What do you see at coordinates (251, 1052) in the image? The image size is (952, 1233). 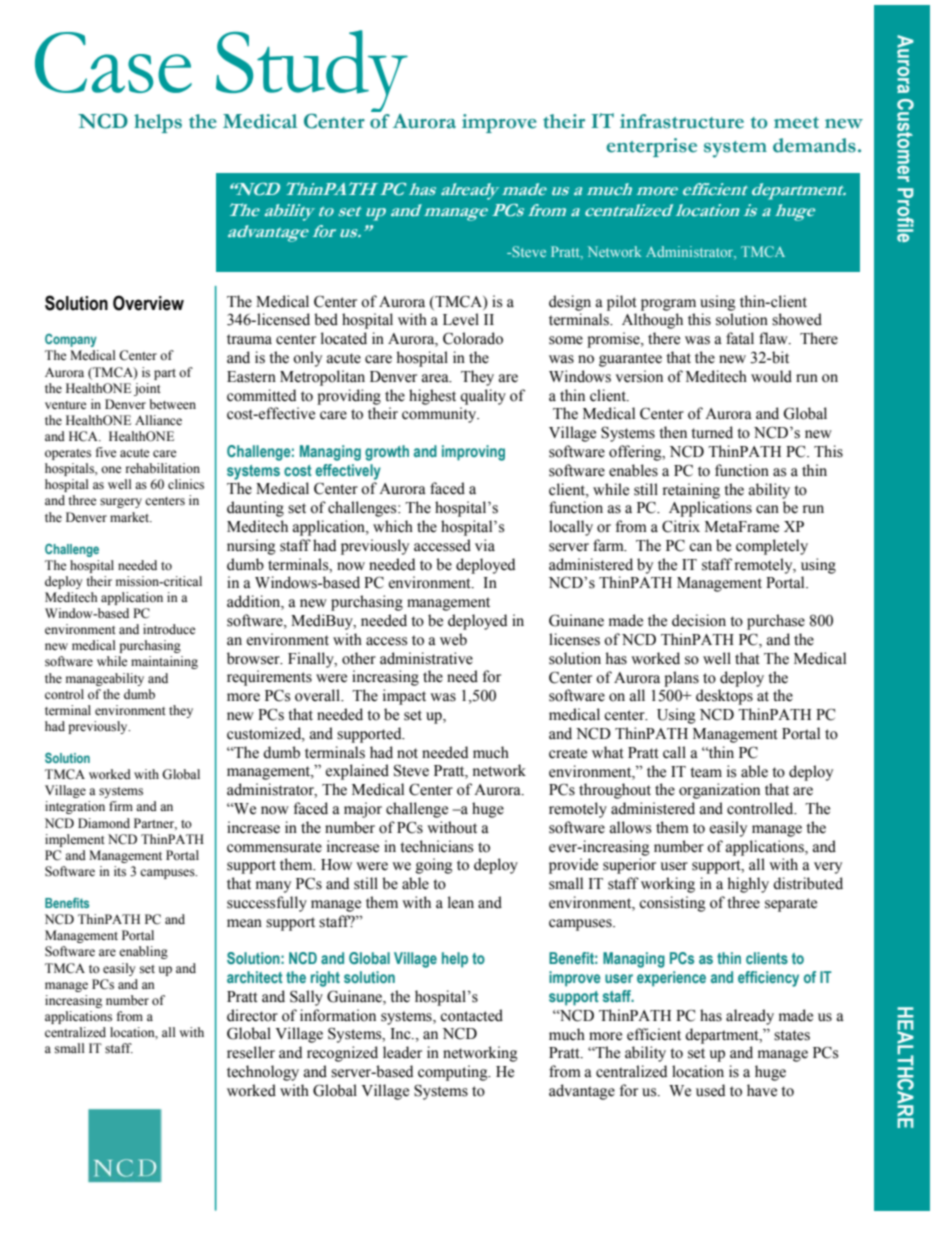 I see `reseller` at bounding box center [251, 1052].
